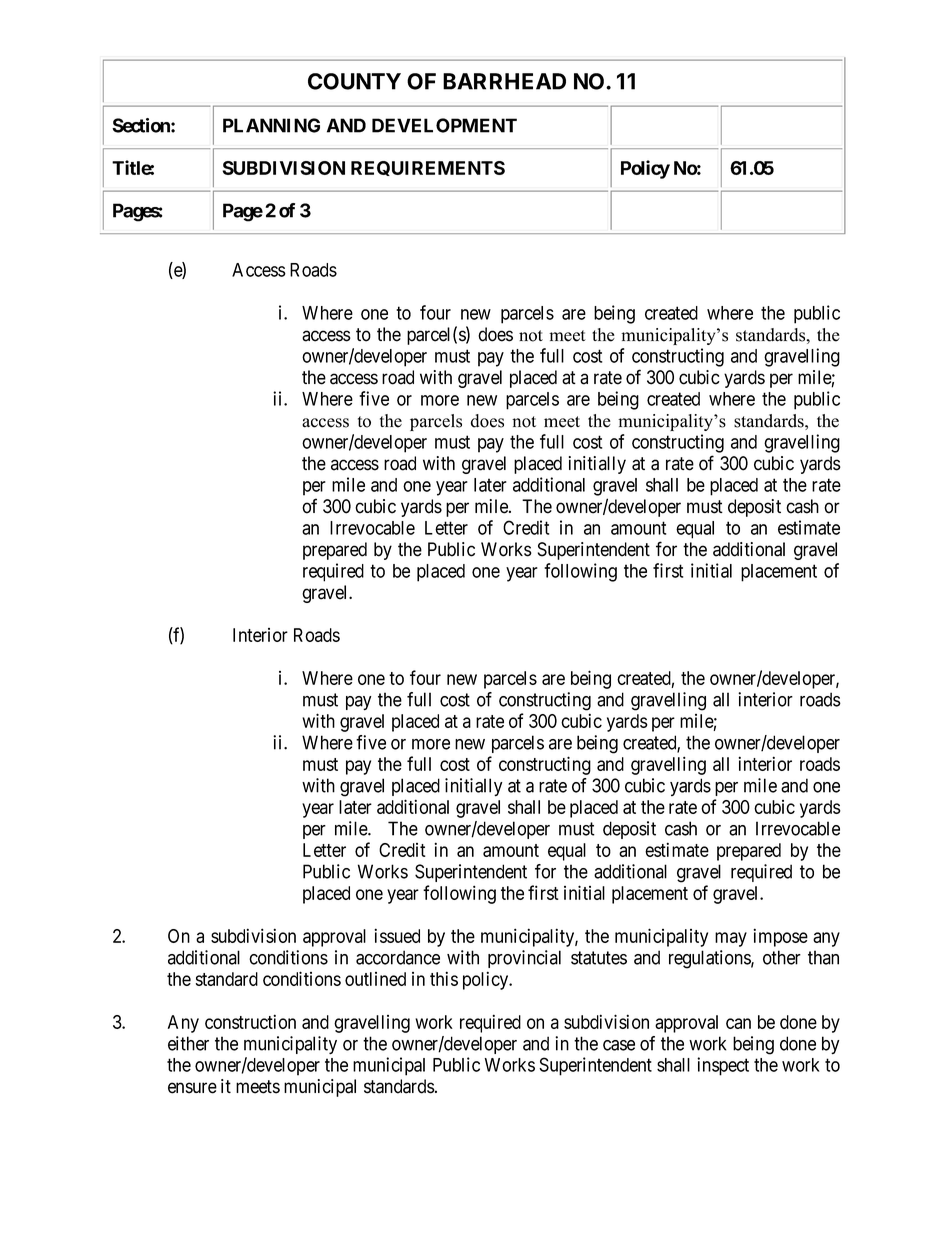  What do you see at coordinates (398, 957) in the document?
I see `accordance` at bounding box center [398, 957].
